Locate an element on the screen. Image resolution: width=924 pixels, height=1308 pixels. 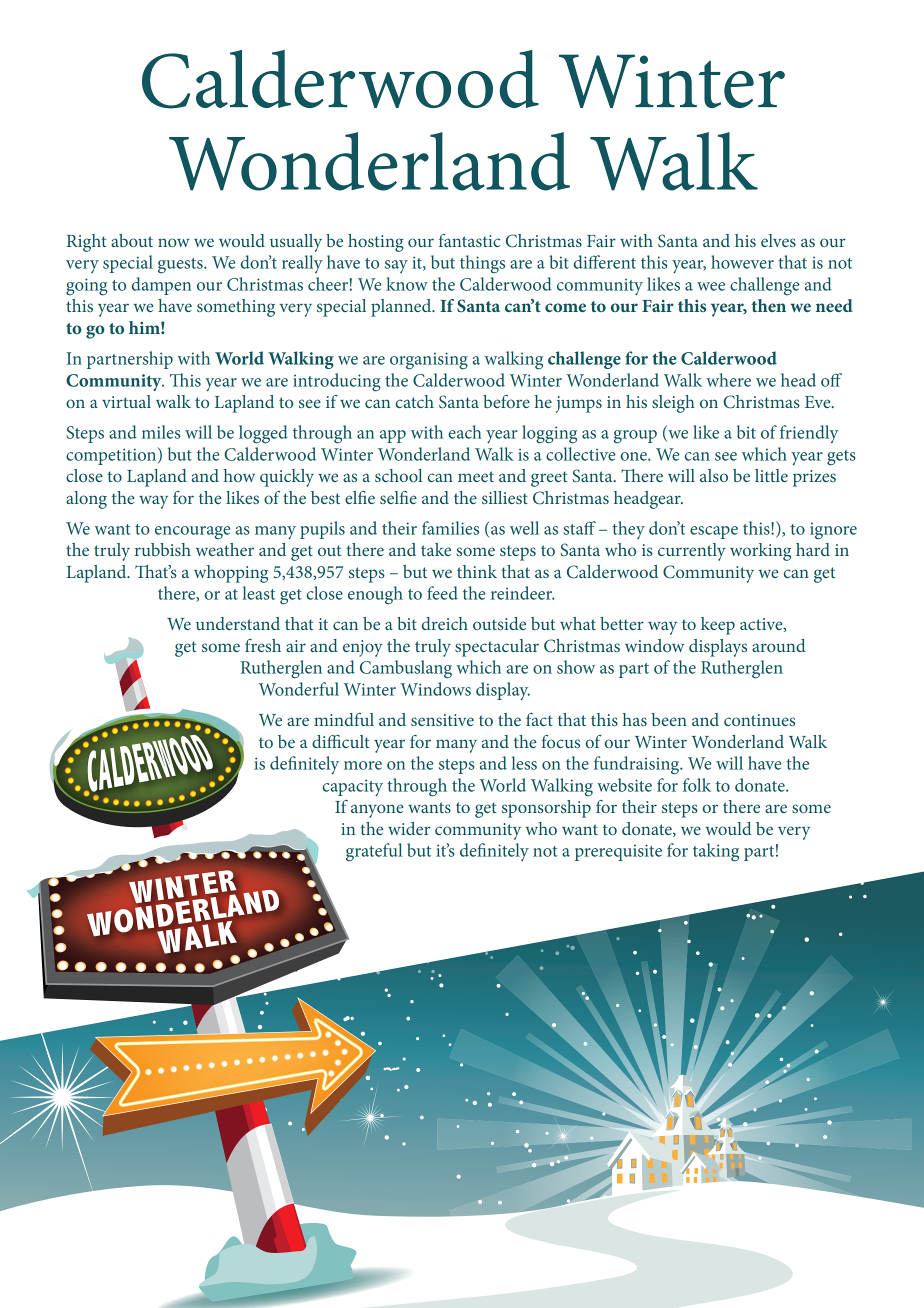
little is located at coordinates (771, 475).
